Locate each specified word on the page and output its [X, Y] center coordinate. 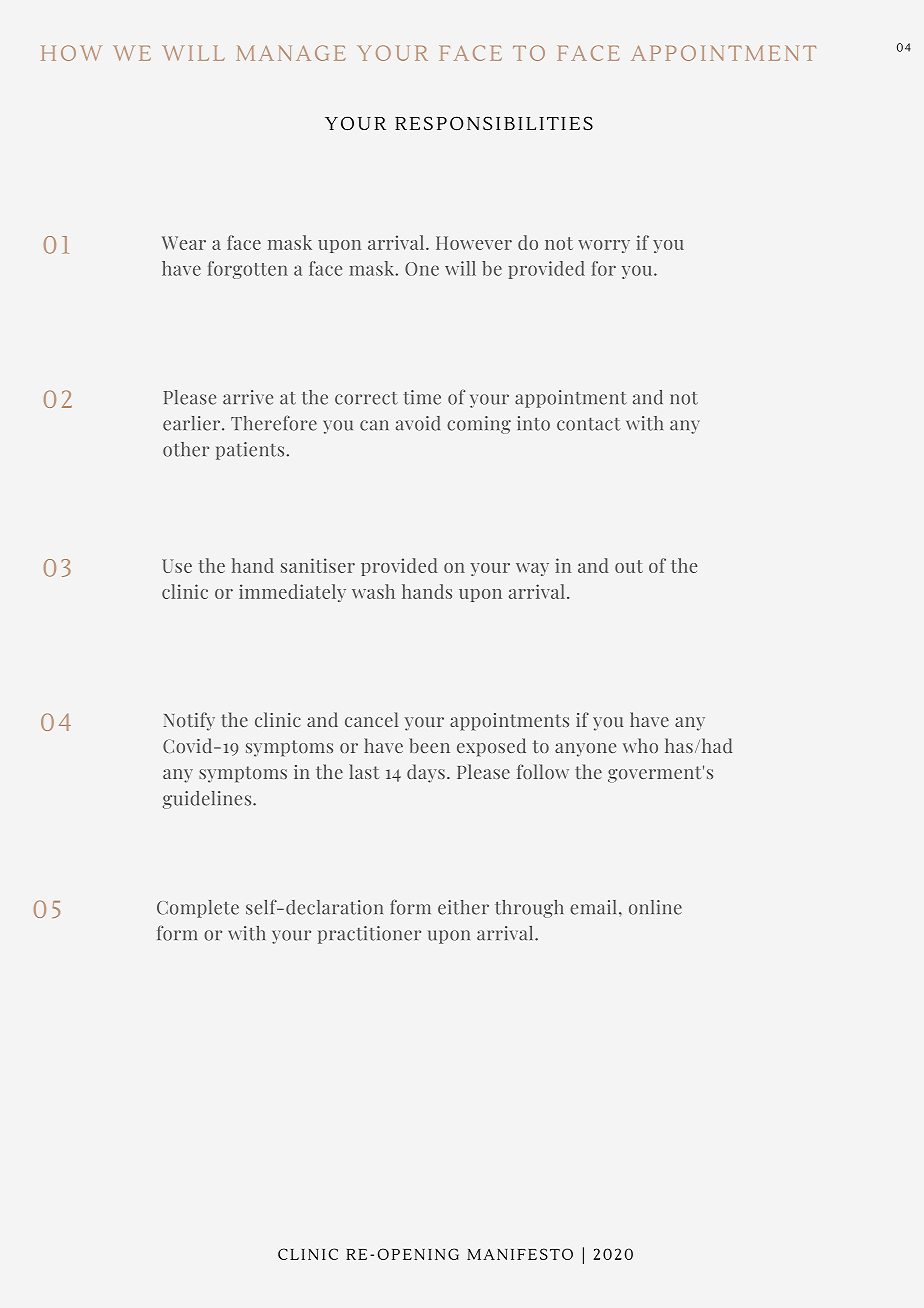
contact [589, 424]
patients [250, 451]
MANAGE [290, 53]
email [593, 907]
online [655, 907]
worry [604, 246]
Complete [198, 909]
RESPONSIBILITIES [494, 123]
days [426, 773]
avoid [418, 423]
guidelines [208, 800]
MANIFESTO [520, 1254]
